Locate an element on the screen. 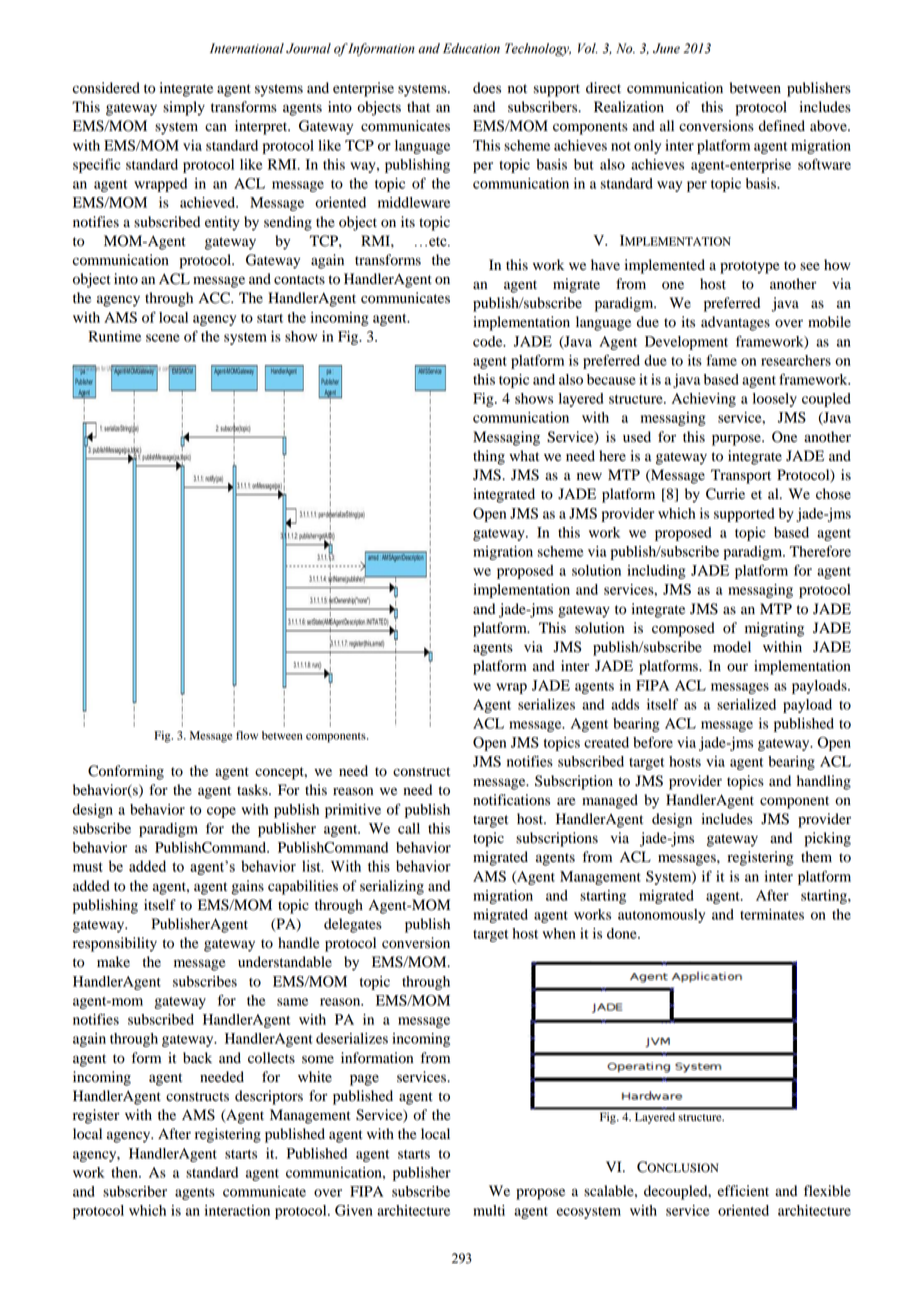 The image size is (924, 1308). scene is located at coordinates (163, 338).
